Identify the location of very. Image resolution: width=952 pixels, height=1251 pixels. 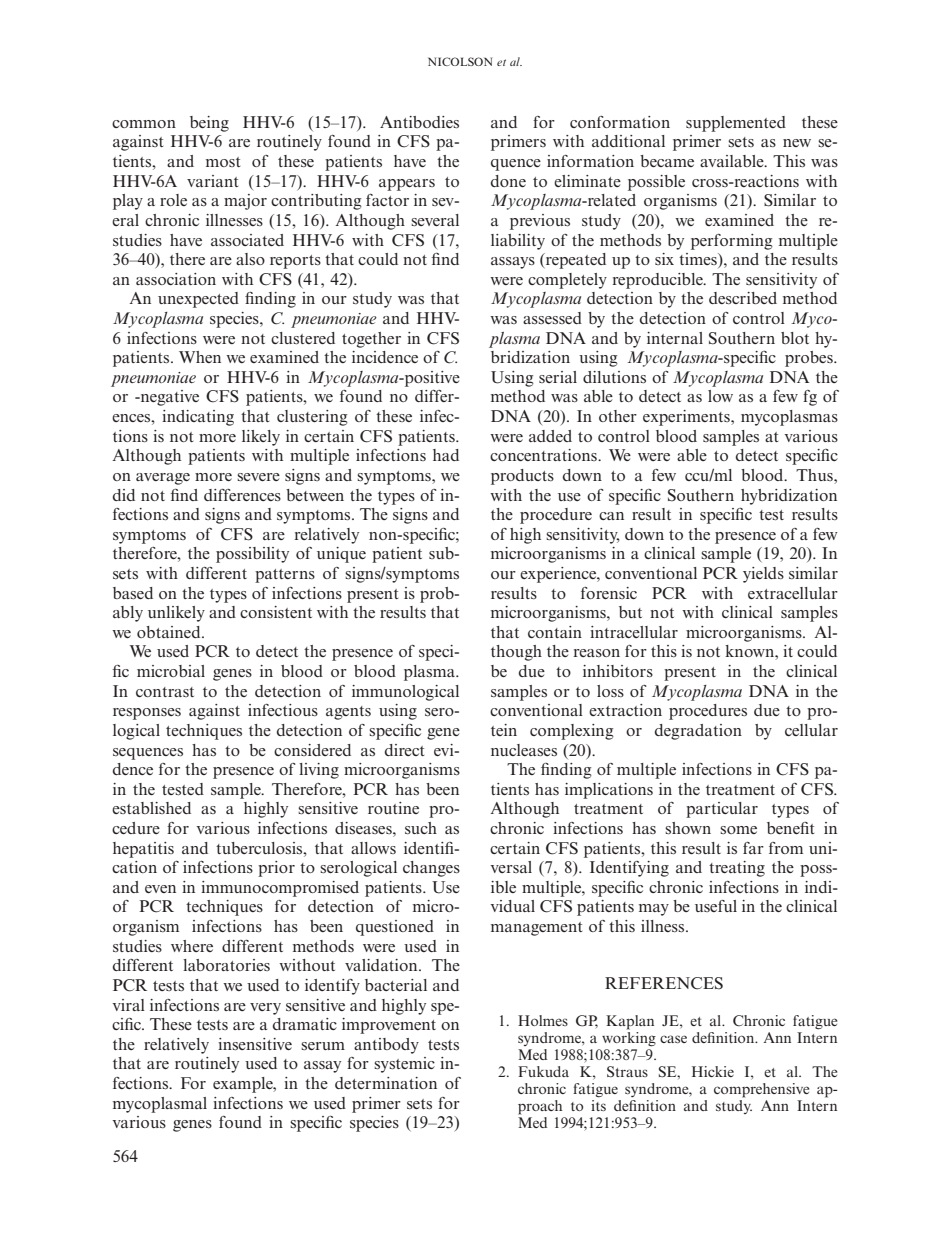
(265, 1009).
